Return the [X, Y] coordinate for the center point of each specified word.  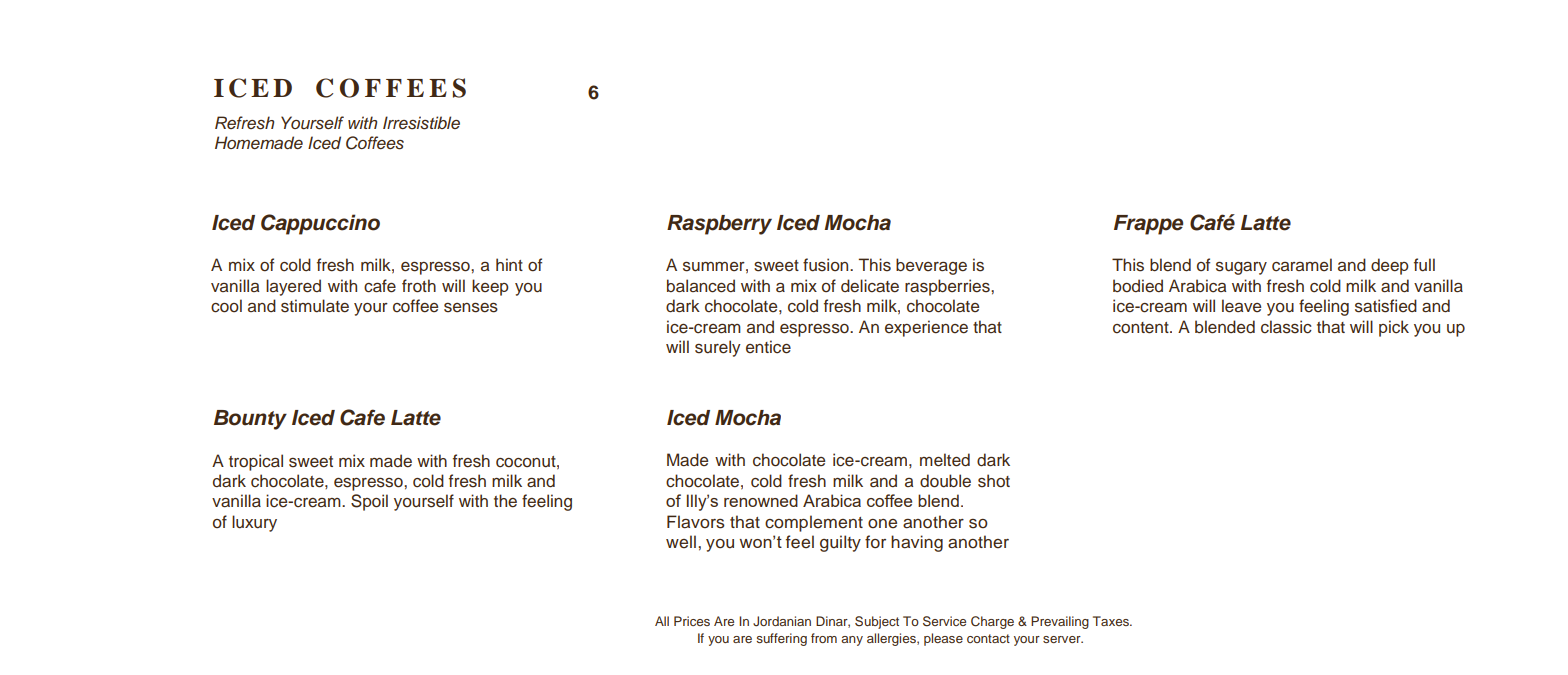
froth [419, 286]
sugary [1241, 268]
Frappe [1148, 225]
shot [994, 481]
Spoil [369, 502]
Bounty [250, 420]
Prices [692, 621]
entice [768, 347]
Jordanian [782, 621]
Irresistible [421, 123]
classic [1286, 327]
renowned [761, 500]
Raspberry [719, 225]
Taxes [1112, 621]
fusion [827, 265]
